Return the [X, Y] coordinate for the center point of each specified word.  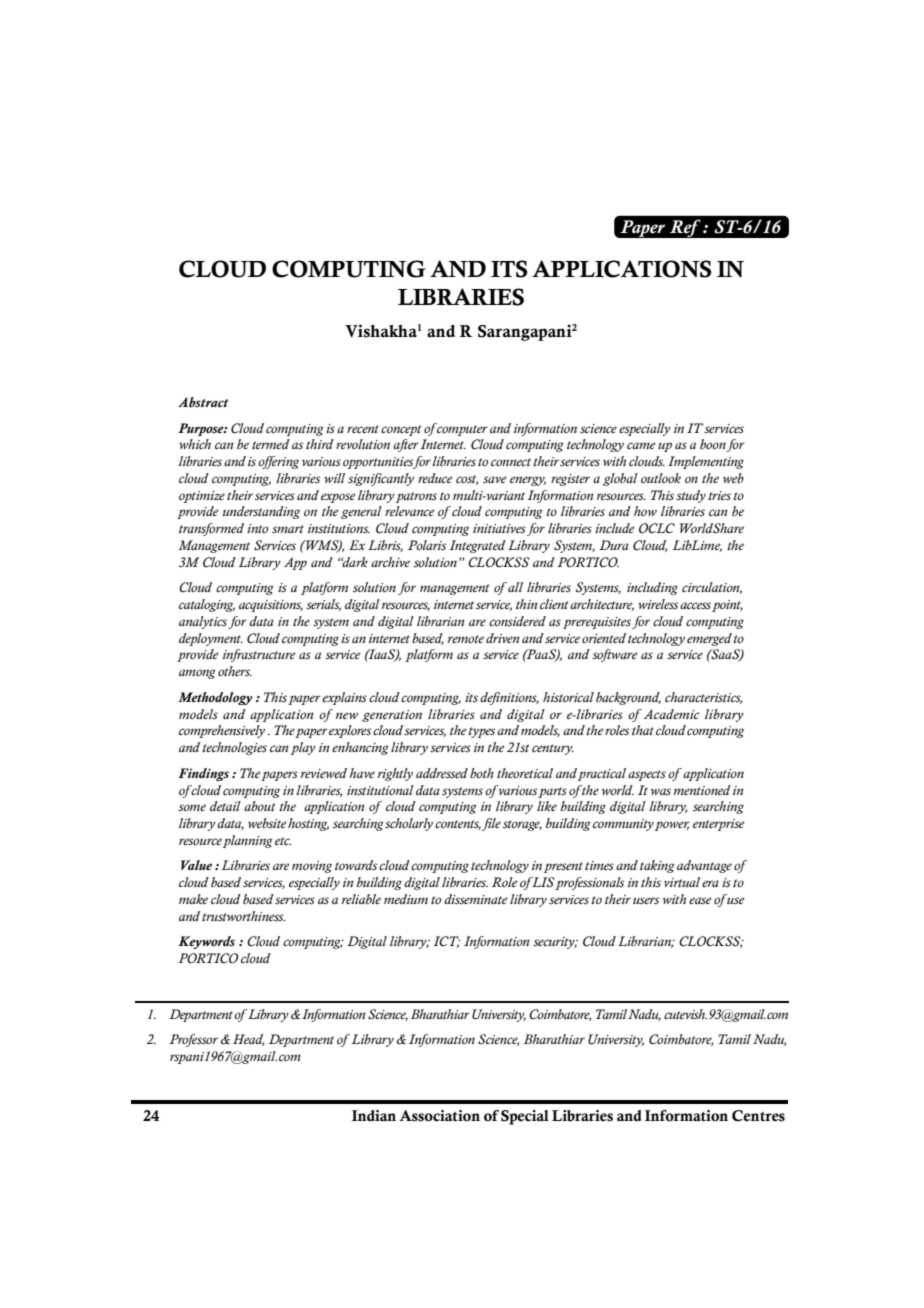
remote [466, 639]
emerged [709, 639]
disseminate [476, 899]
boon [713, 445]
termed [271, 444]
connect [511, 462]
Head [248, 1040]
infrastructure [259, 655]
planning [248, 841]
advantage [704, 866]
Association [439, 1116]
